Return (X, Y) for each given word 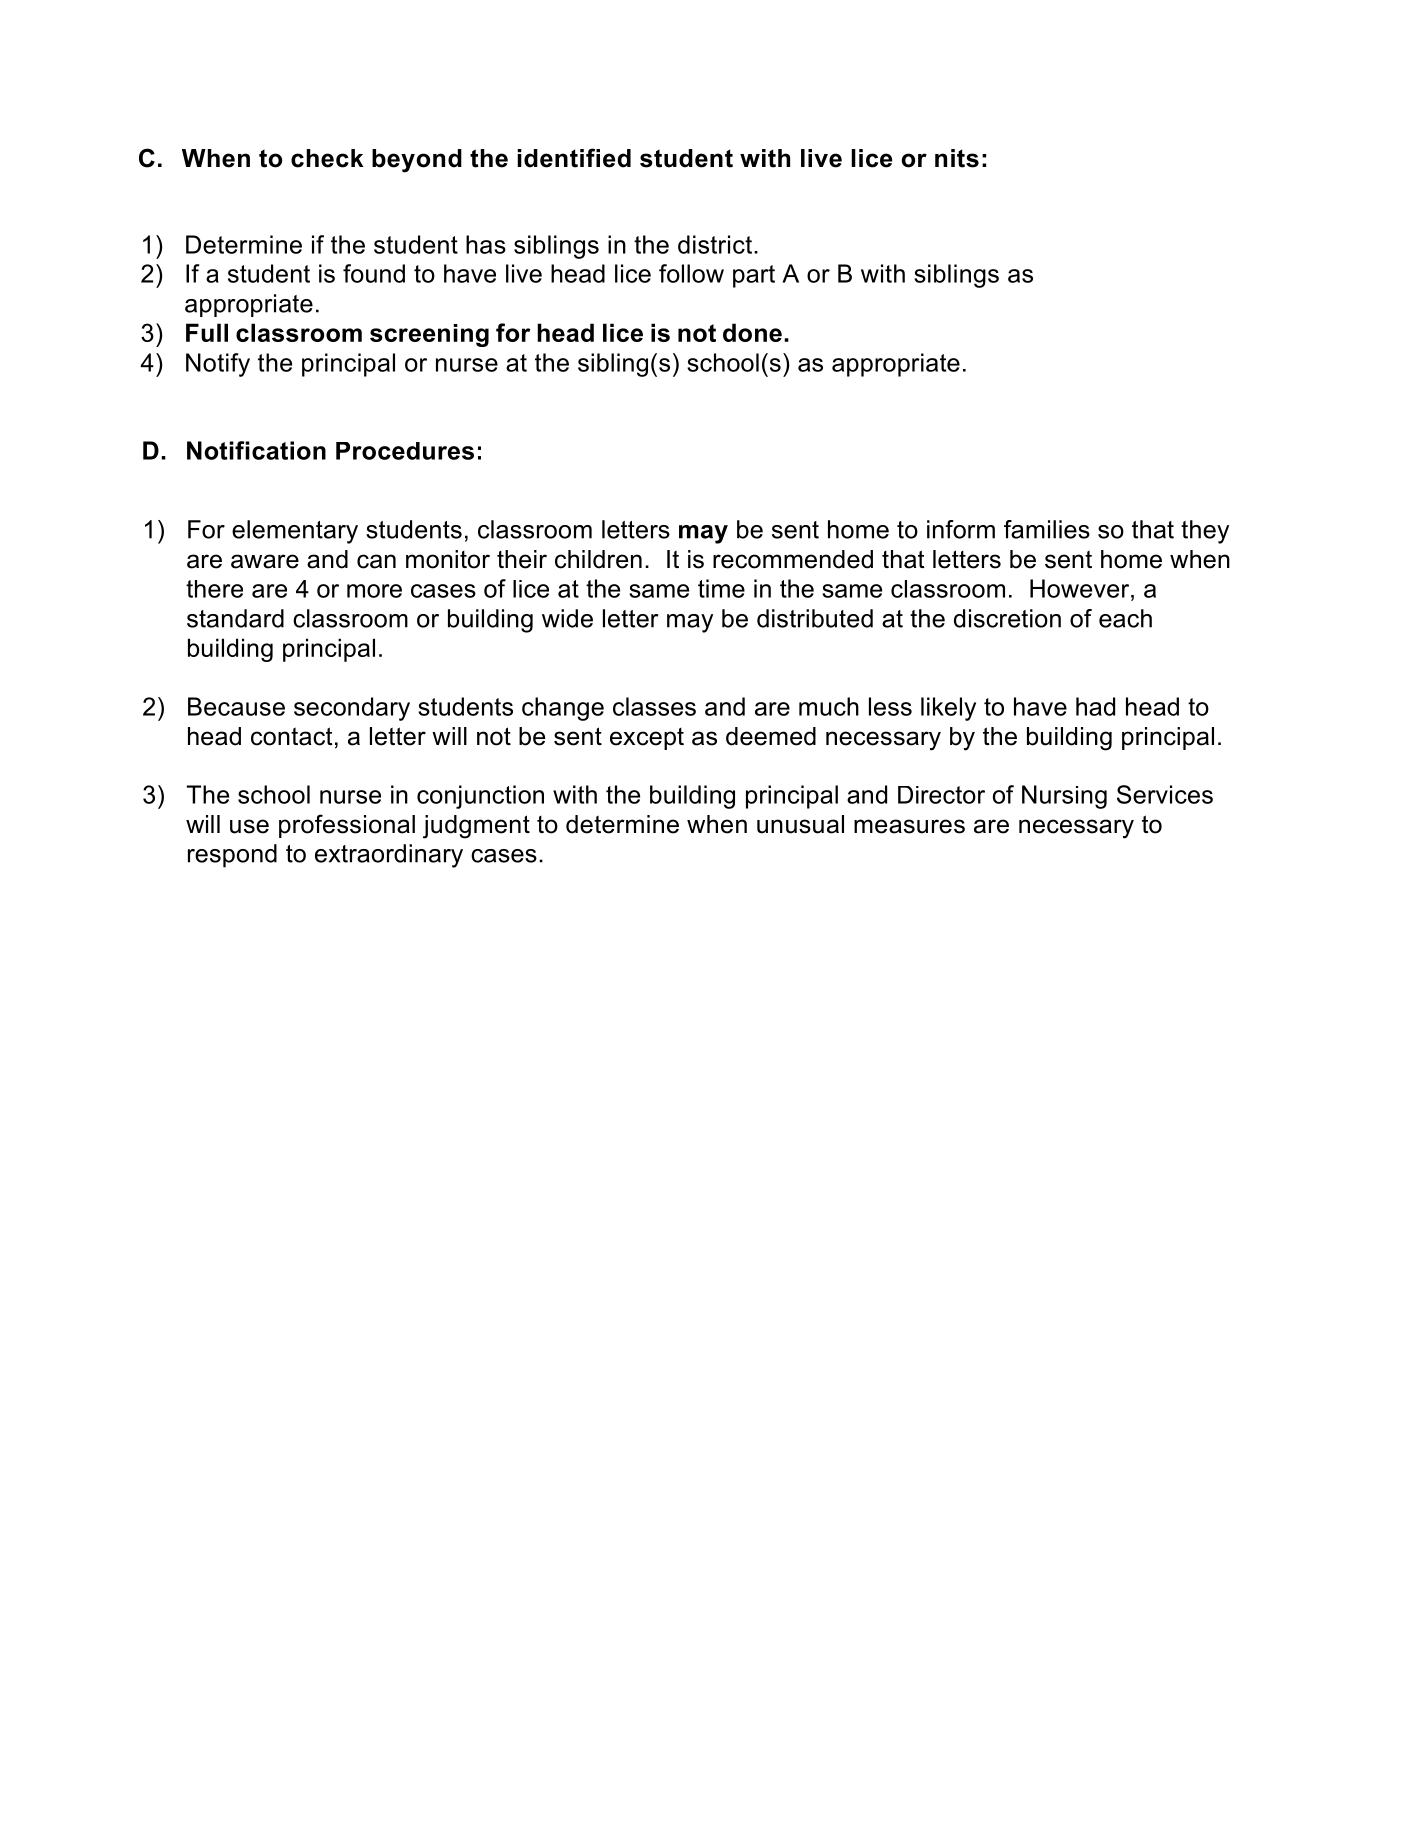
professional (347, 826)
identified (574, 158)
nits (957, 158)
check (327, 158)
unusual (800, 824)
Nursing (1064, 797)
